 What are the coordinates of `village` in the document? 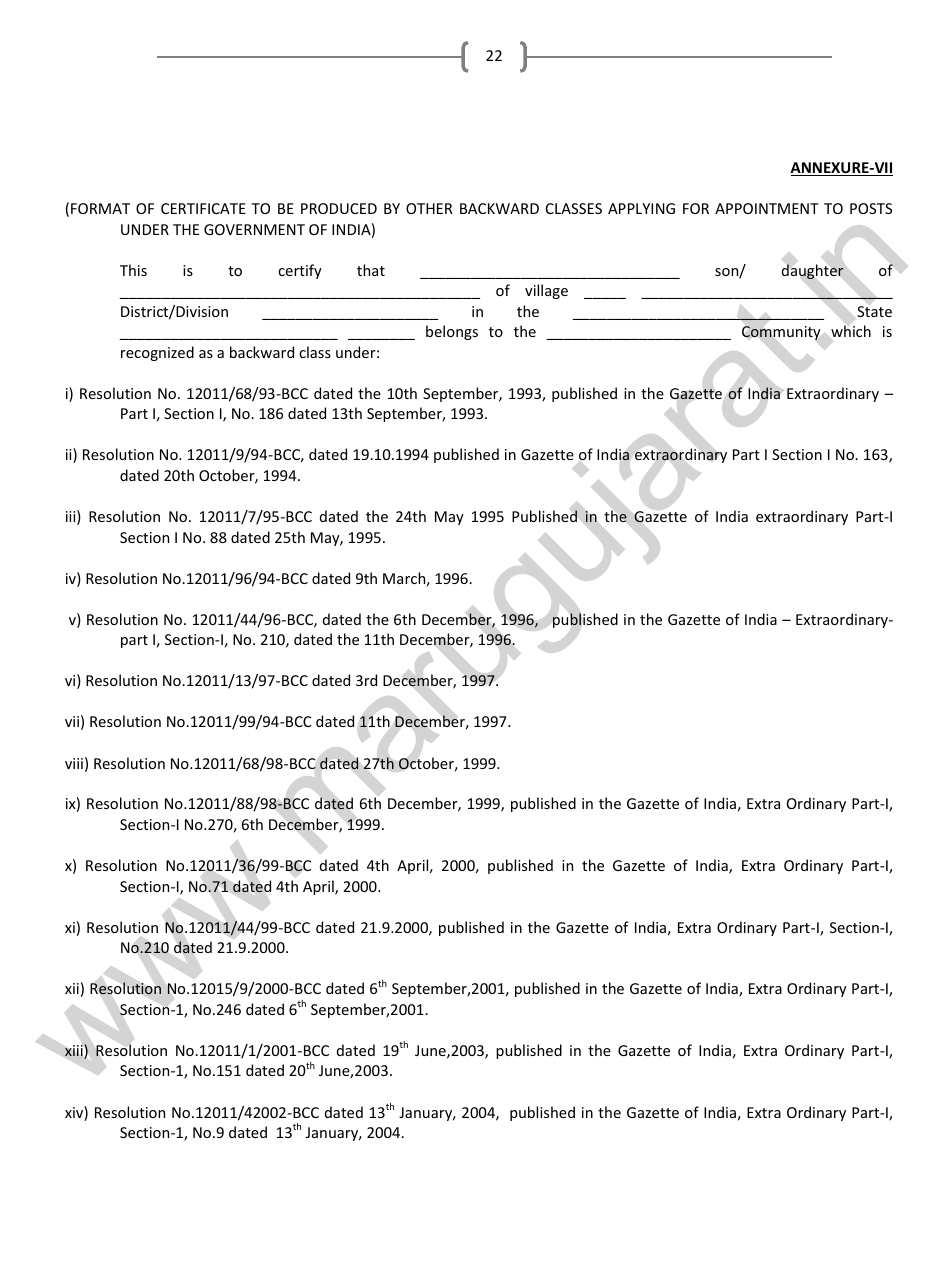 It's located at (546, 291).
